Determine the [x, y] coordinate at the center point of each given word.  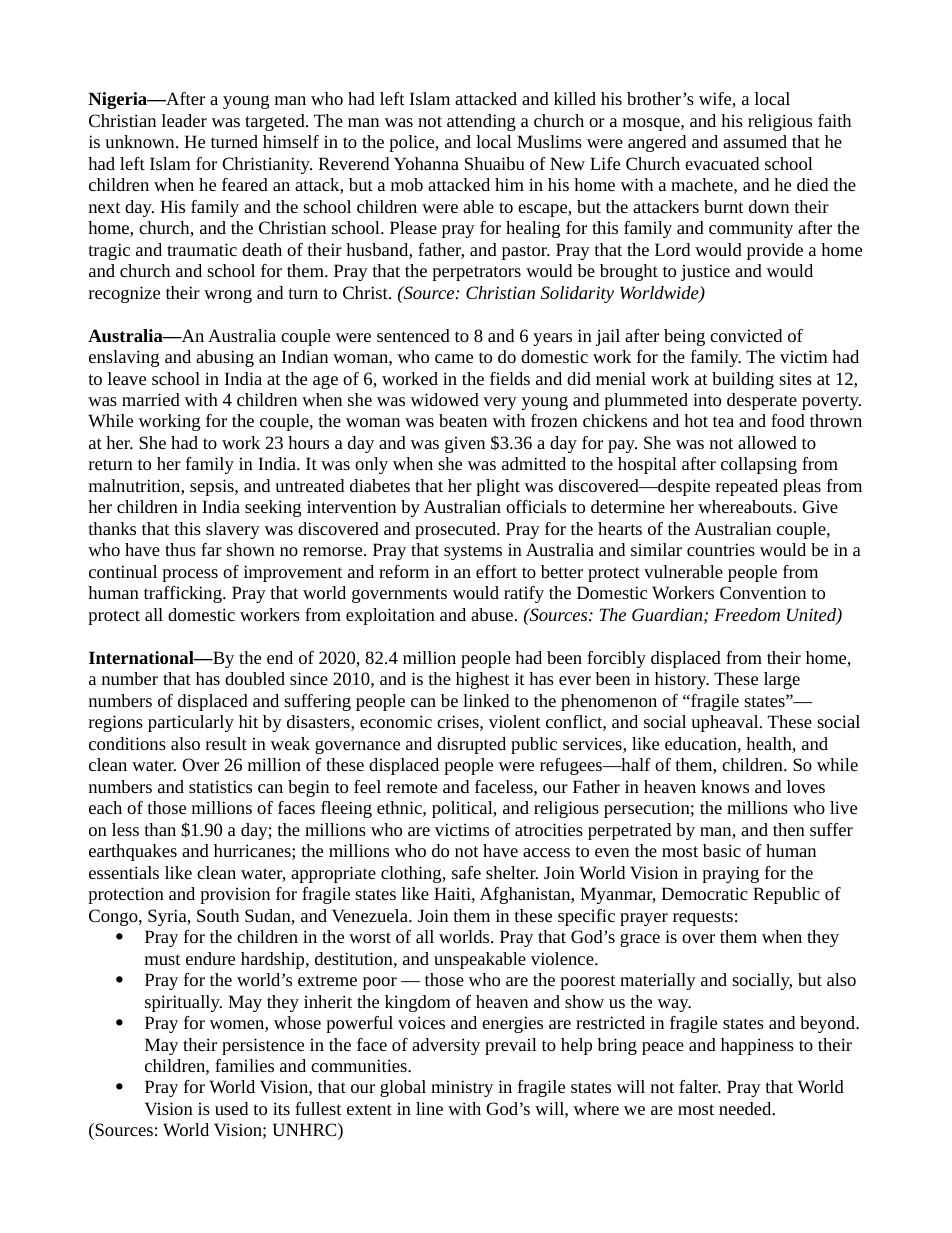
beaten [463, 420]
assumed [755, 141]
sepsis [213, 487]
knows [725, 786]
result [226, 743]
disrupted [471, 745]
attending [481, 122]
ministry [462, 1088]
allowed [767, 442]
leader [184, 120]
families [244, 1065]
